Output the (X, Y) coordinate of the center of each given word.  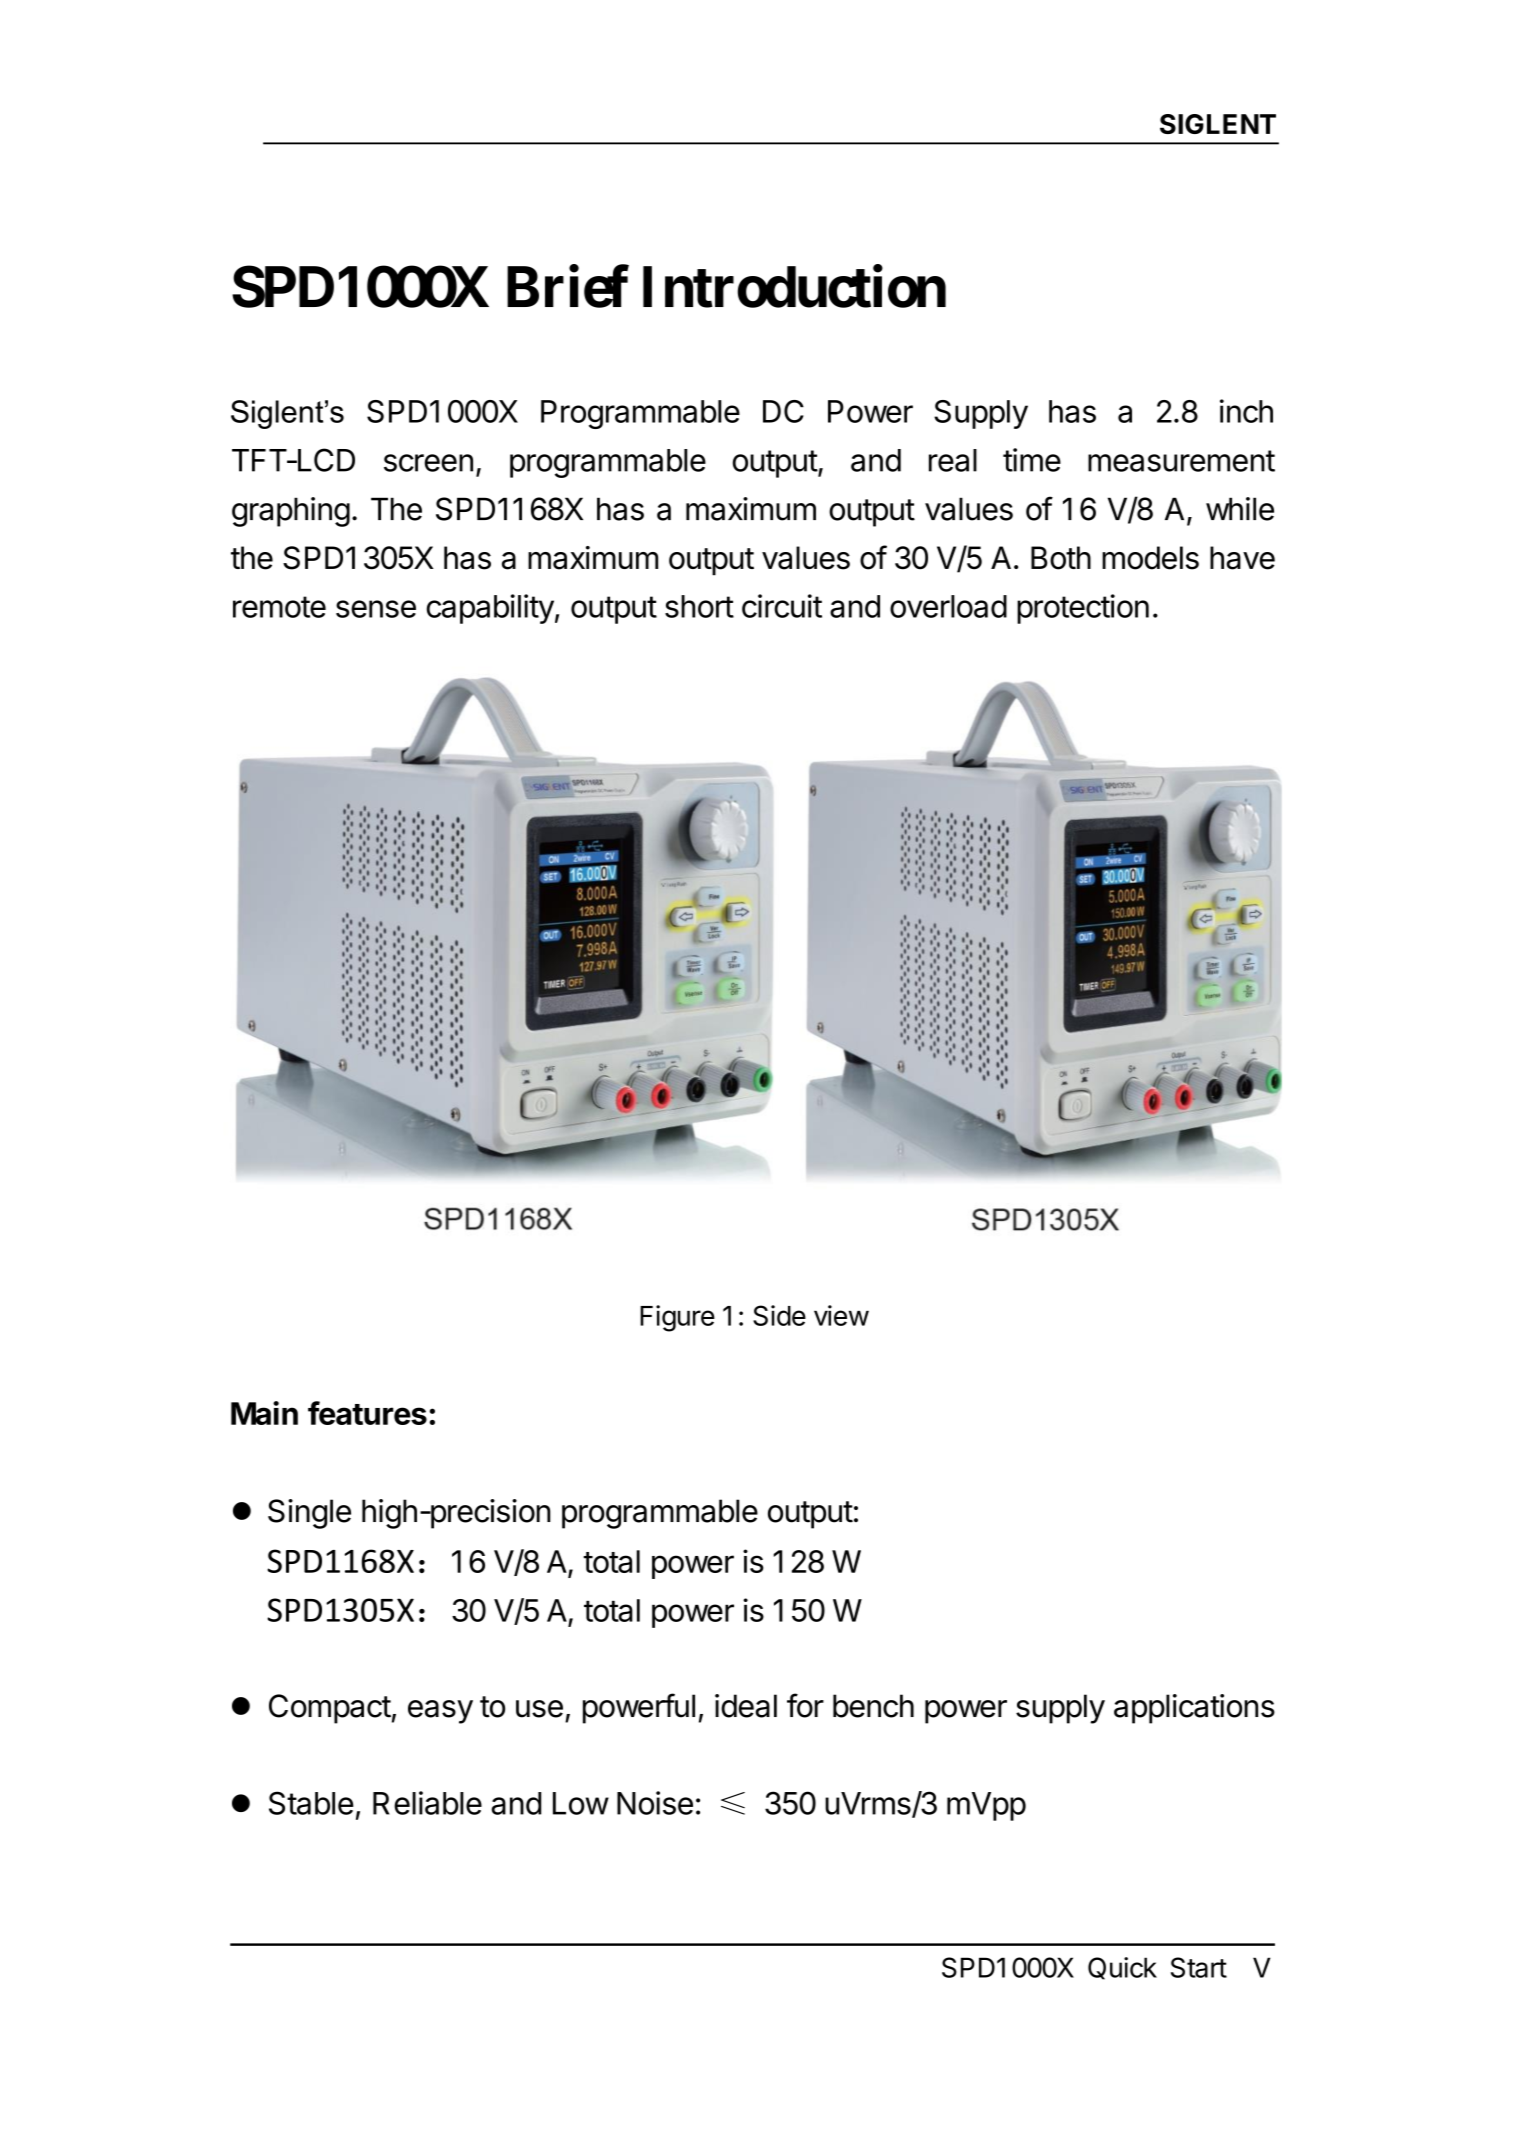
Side (779, 1315)
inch (1246, 411)
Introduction (794, 287)
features (367, 1413)
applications (1194, 1709)
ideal (746, 1706)
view (841, 1315)
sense (376, 609)
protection (1083, 609)
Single (309, 1514)
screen (428, 463)
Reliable (427, 1803)
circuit (782, 606)
